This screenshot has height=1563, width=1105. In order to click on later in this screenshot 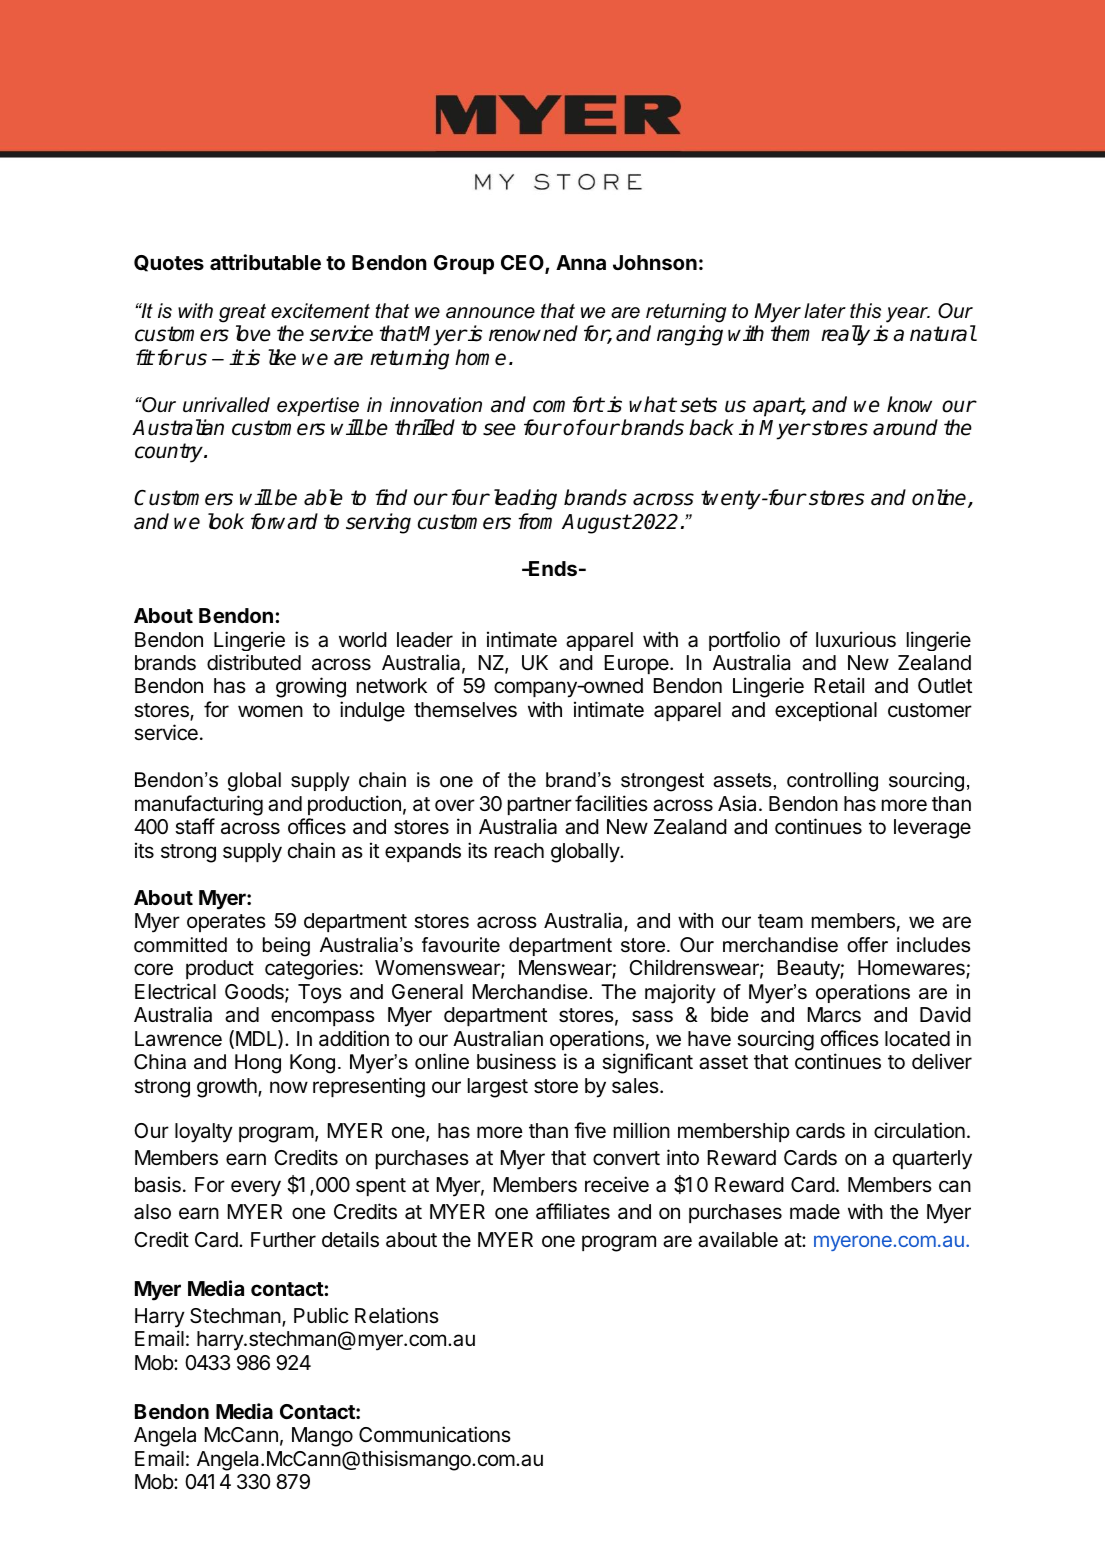, I will do `click(825, 311)`.
